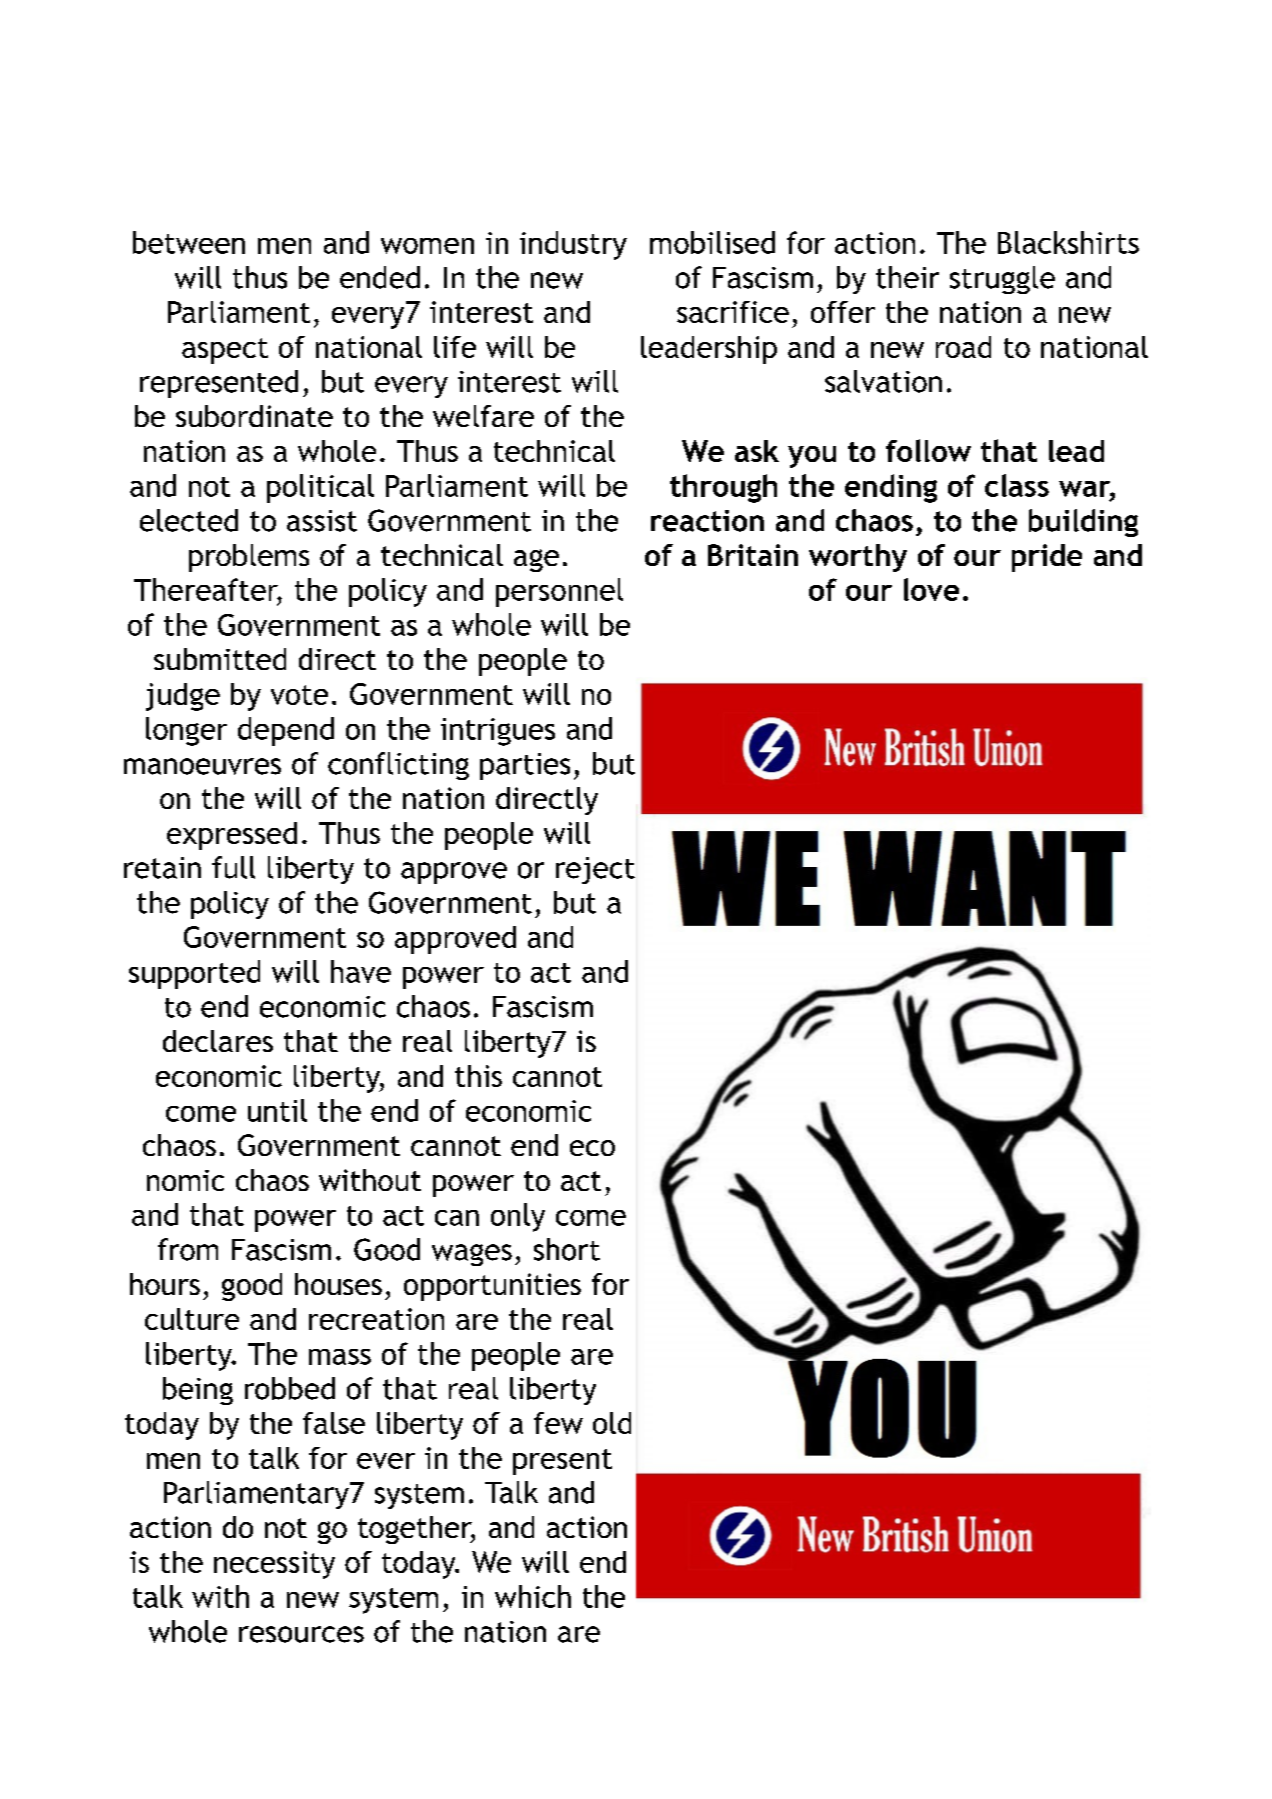 The width and height of the screenshot is (1272, 1799). Describe the element at coordinates (518, 1217) in the screenshot. I see `only` at that location.
